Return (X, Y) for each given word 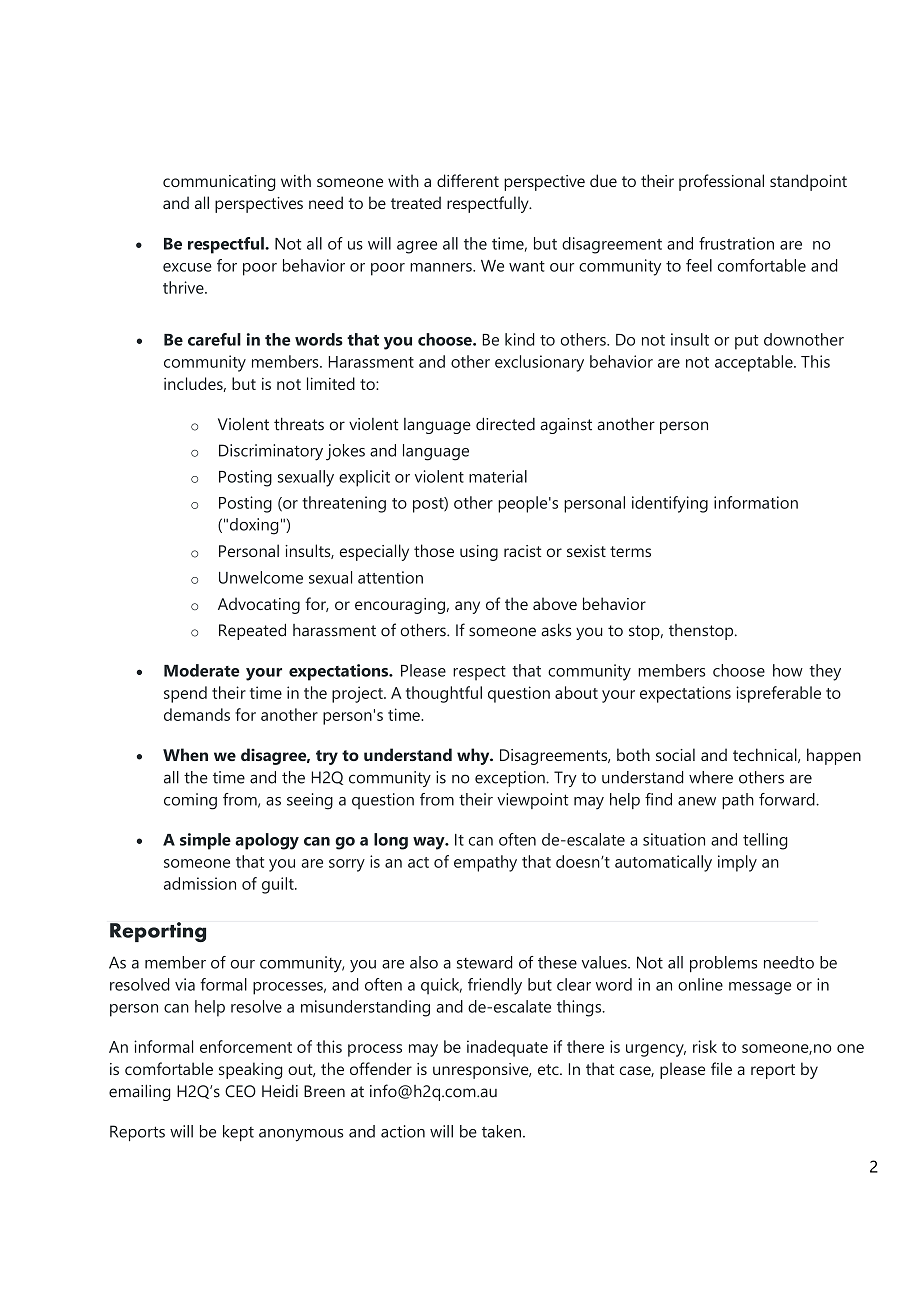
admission (200, 883)
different (468, 180)
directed (505, 424)
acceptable (755, 363)
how (788, 670)
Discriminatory (271, 452)
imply (737, 863)
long (391, 841)
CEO (240, 1091)
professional (721, 182)
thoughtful (444, 694)
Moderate (201, 670)
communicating (219, 183)
